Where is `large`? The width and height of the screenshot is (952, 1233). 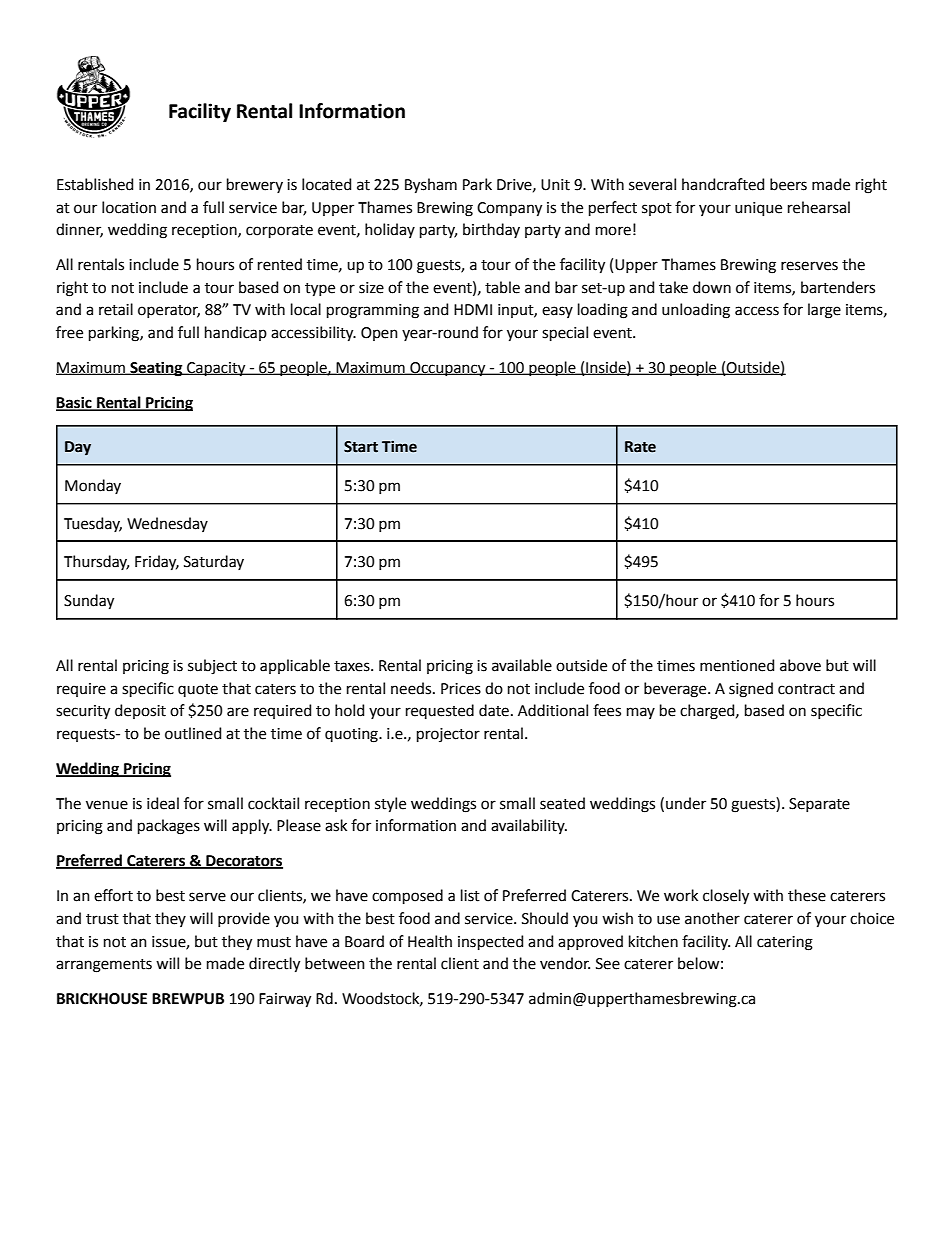 large is located at coordinates (824, 311).
